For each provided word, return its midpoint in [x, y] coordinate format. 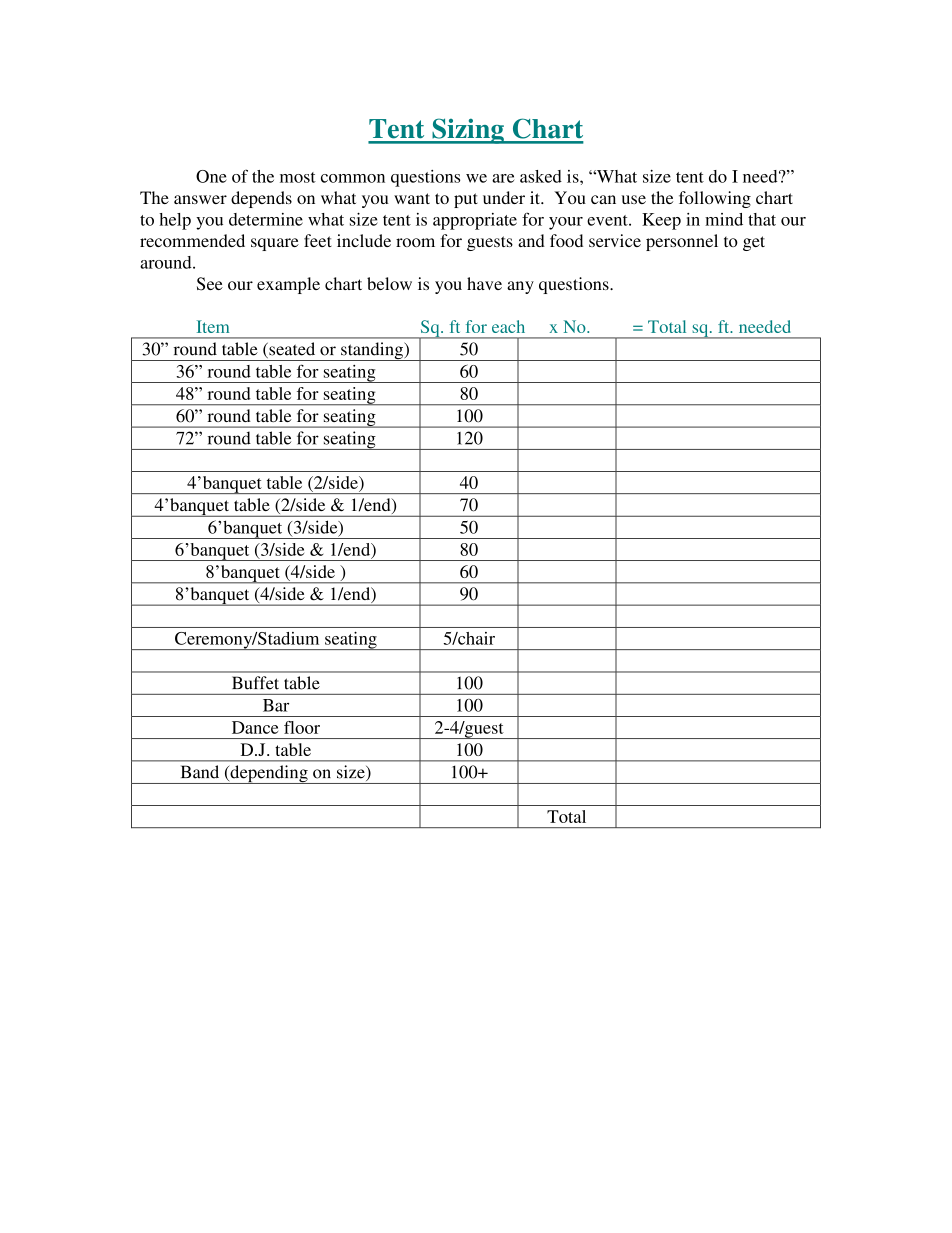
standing [372, 351]
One [211, 176]
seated [291, 350]
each [508, 326]
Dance [255, 727]
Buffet [255, 683]
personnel [682, 242]
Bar [276, 705]
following [715, 199]
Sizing [468, 131]
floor [302, 727]
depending [269, 774]
